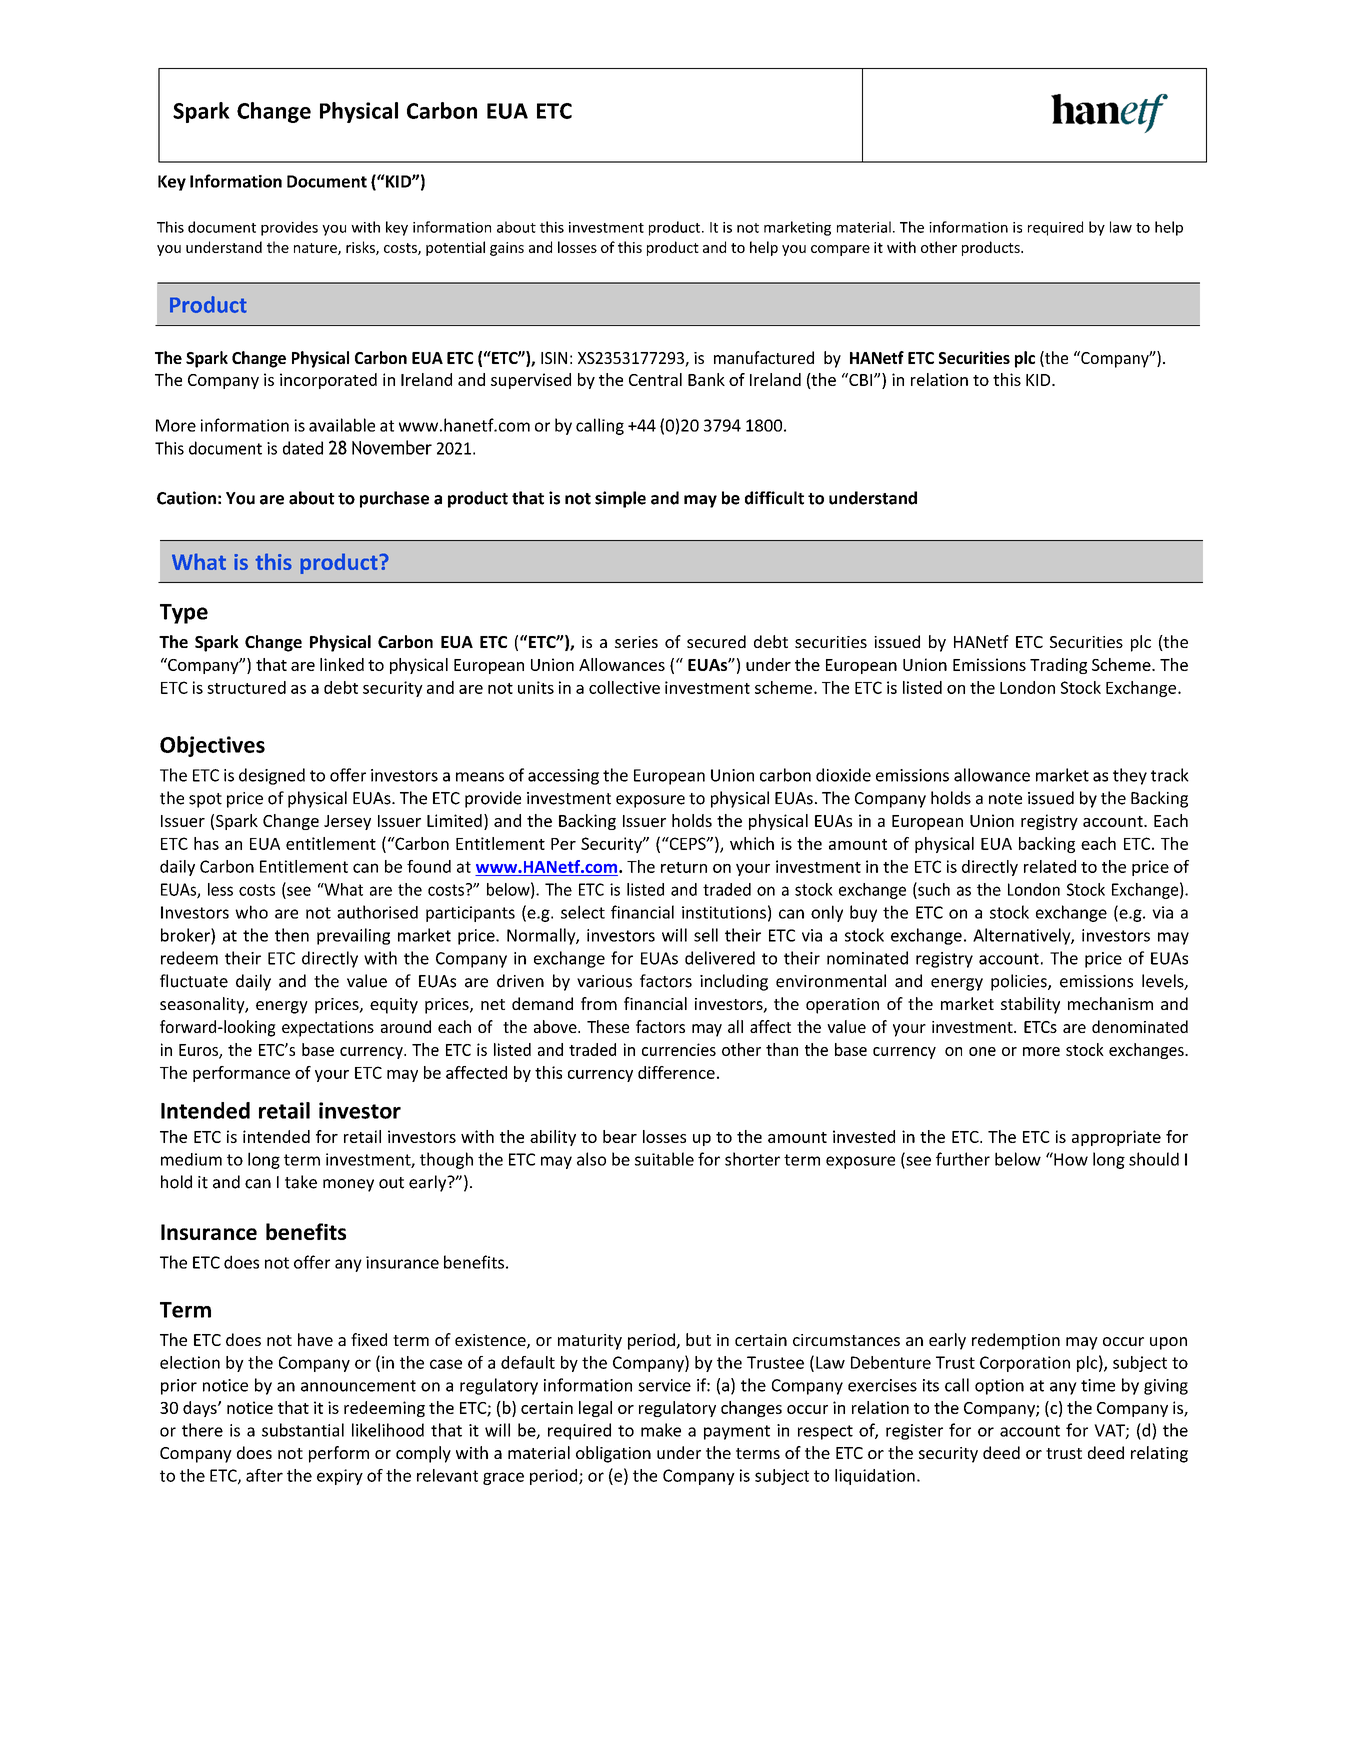 This screenshot has height=1747, width=1350. Describe the element at coordinates (664, 1159) in the screenshot. I see `suitable` at that location.
